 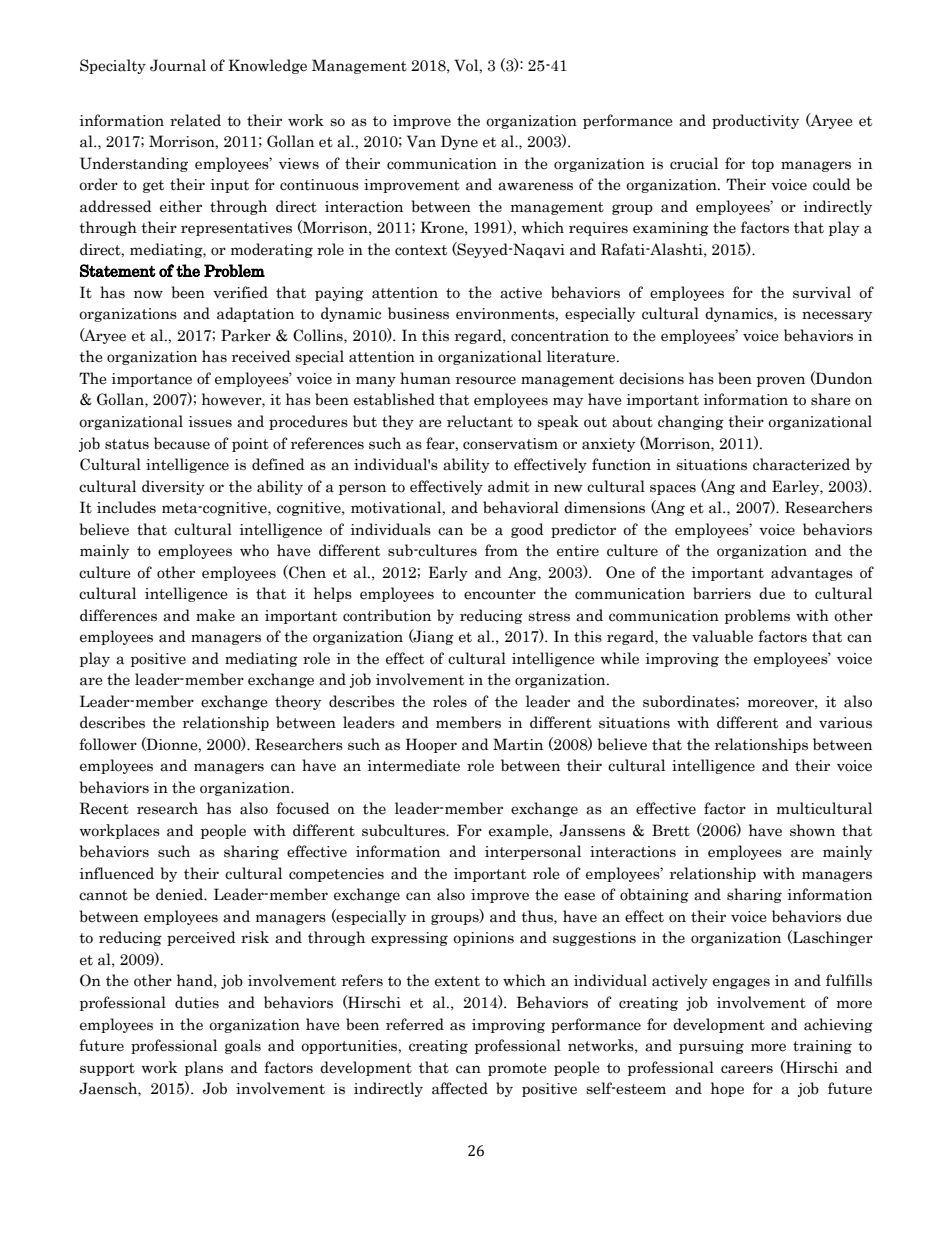 What do you see at coordinates (722, 593) in the screenshot?
I see `barriers` at bounding box center [722, 593].
